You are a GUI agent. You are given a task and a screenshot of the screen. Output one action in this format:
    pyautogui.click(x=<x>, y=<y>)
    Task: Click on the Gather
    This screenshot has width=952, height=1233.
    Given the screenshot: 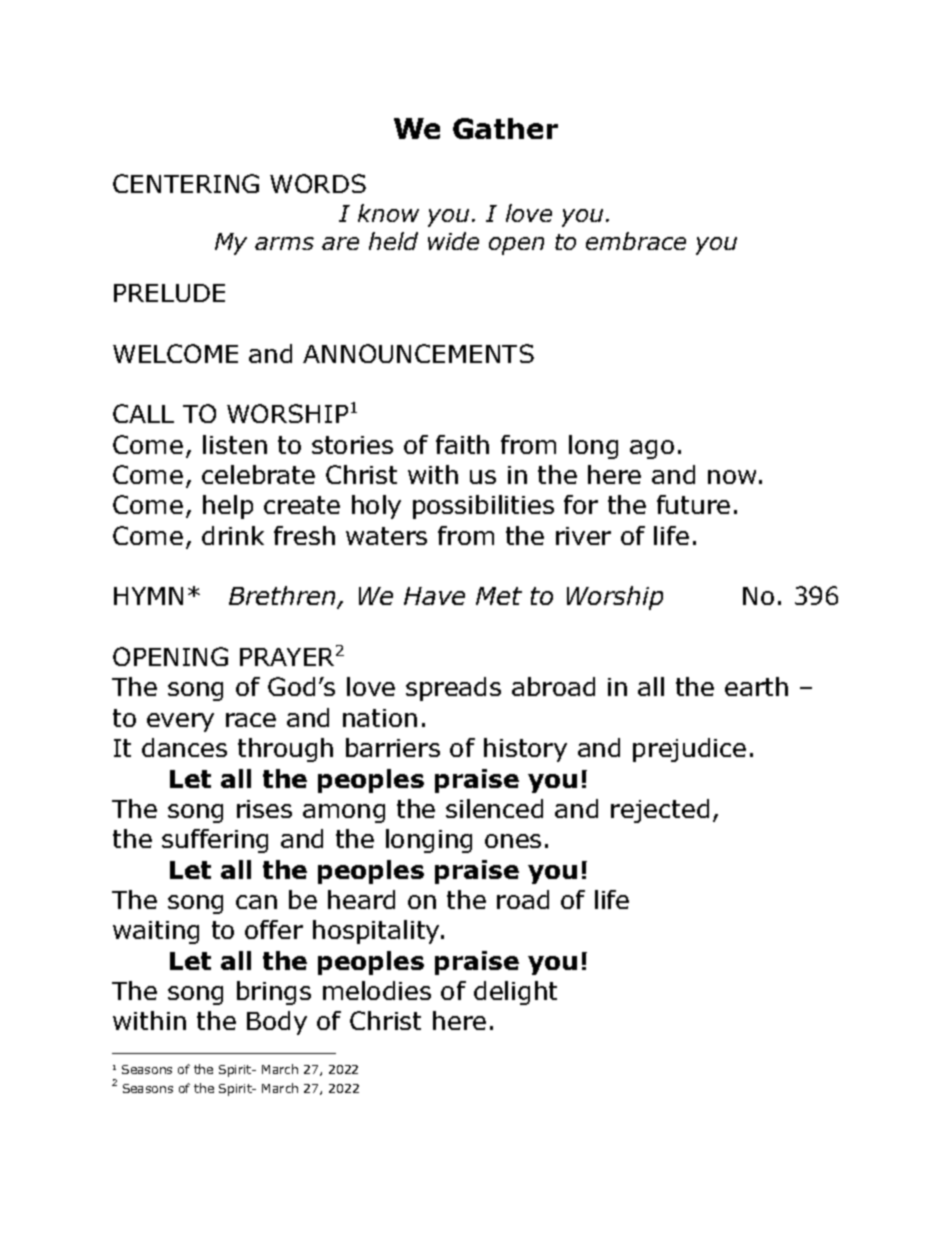 What is the action you would take?
    pyautogui.click(x=505, y=128)
